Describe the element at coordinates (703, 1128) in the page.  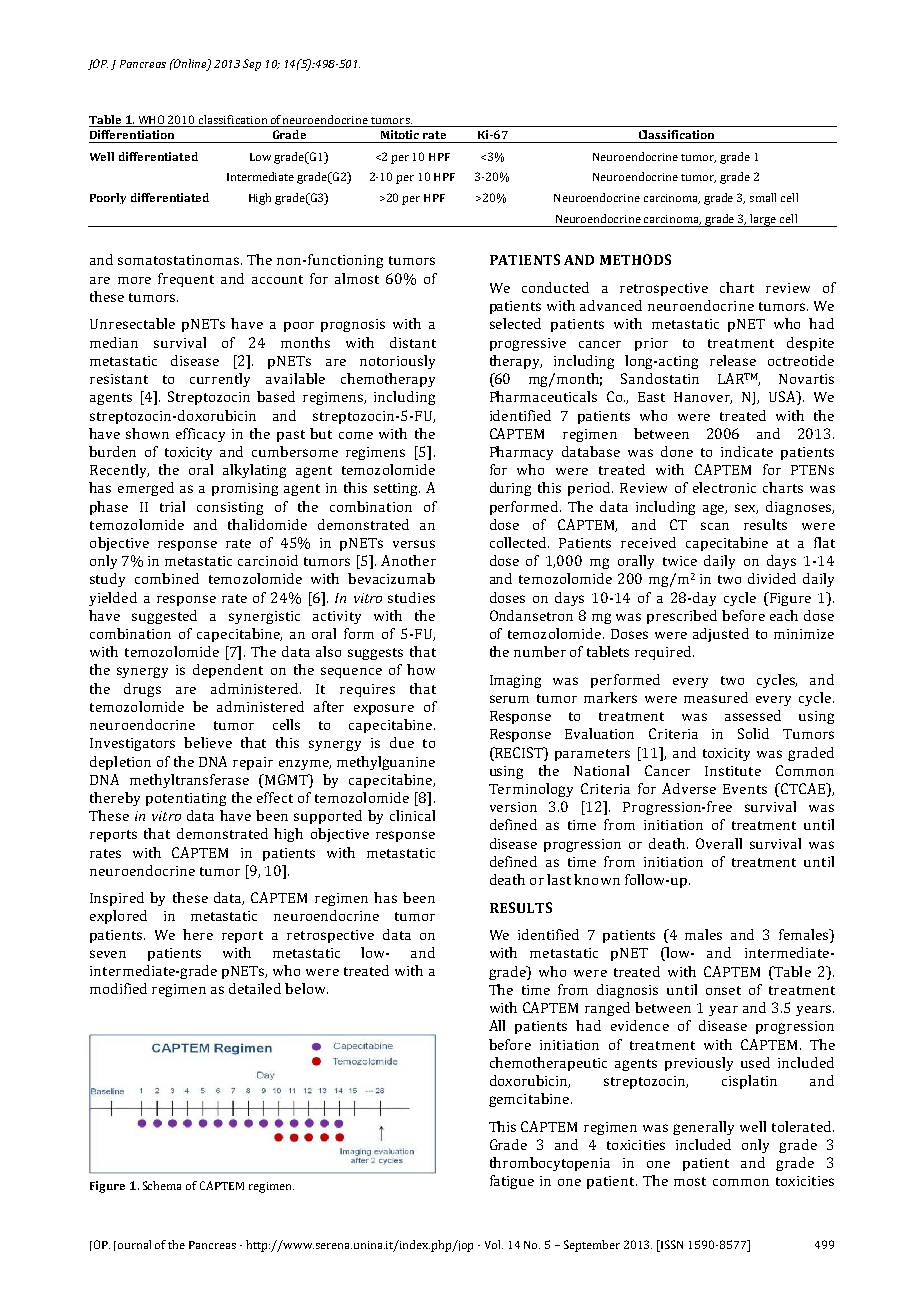
I see `generally` at that location.
